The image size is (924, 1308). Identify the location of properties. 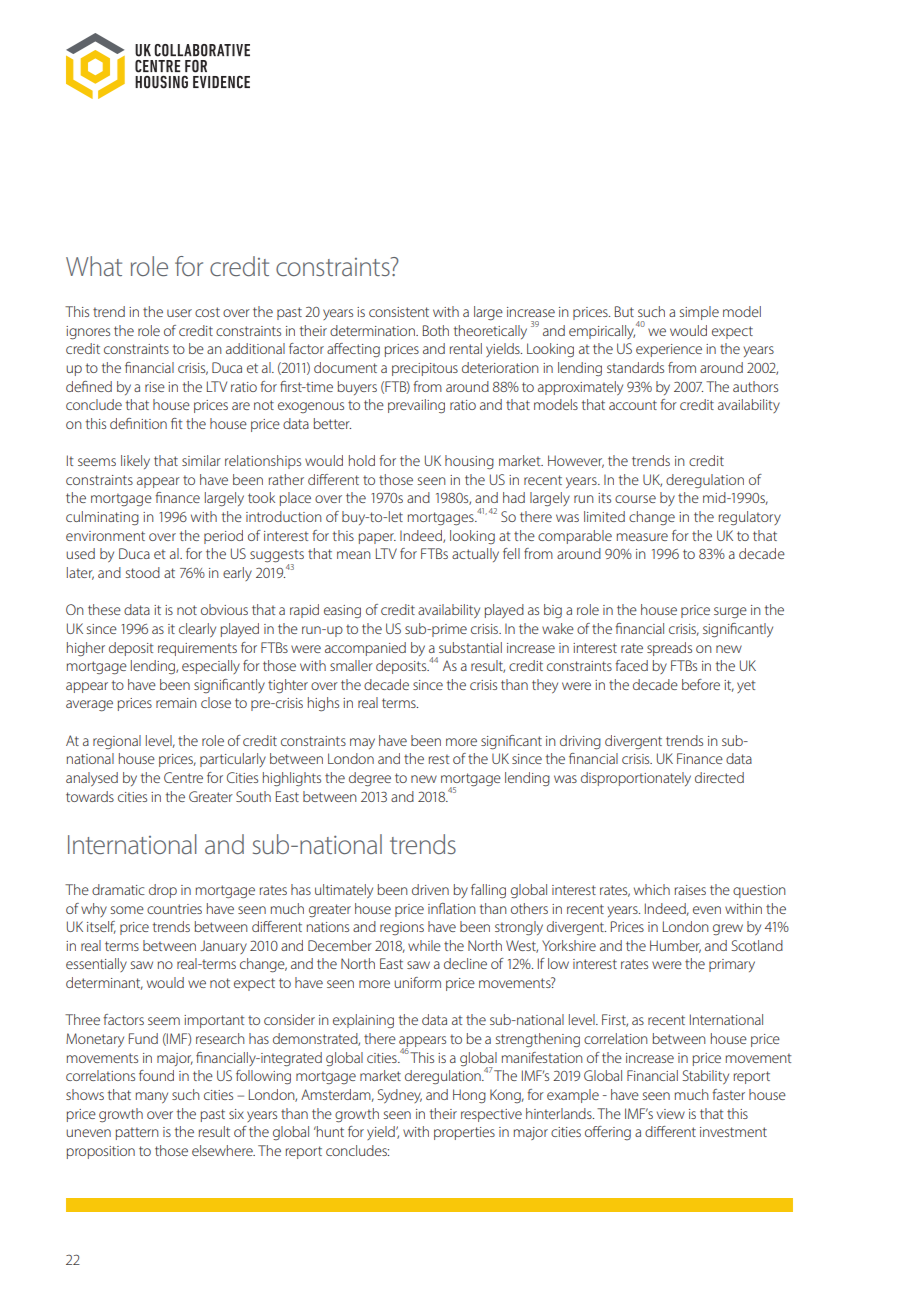
(464, 1133).
